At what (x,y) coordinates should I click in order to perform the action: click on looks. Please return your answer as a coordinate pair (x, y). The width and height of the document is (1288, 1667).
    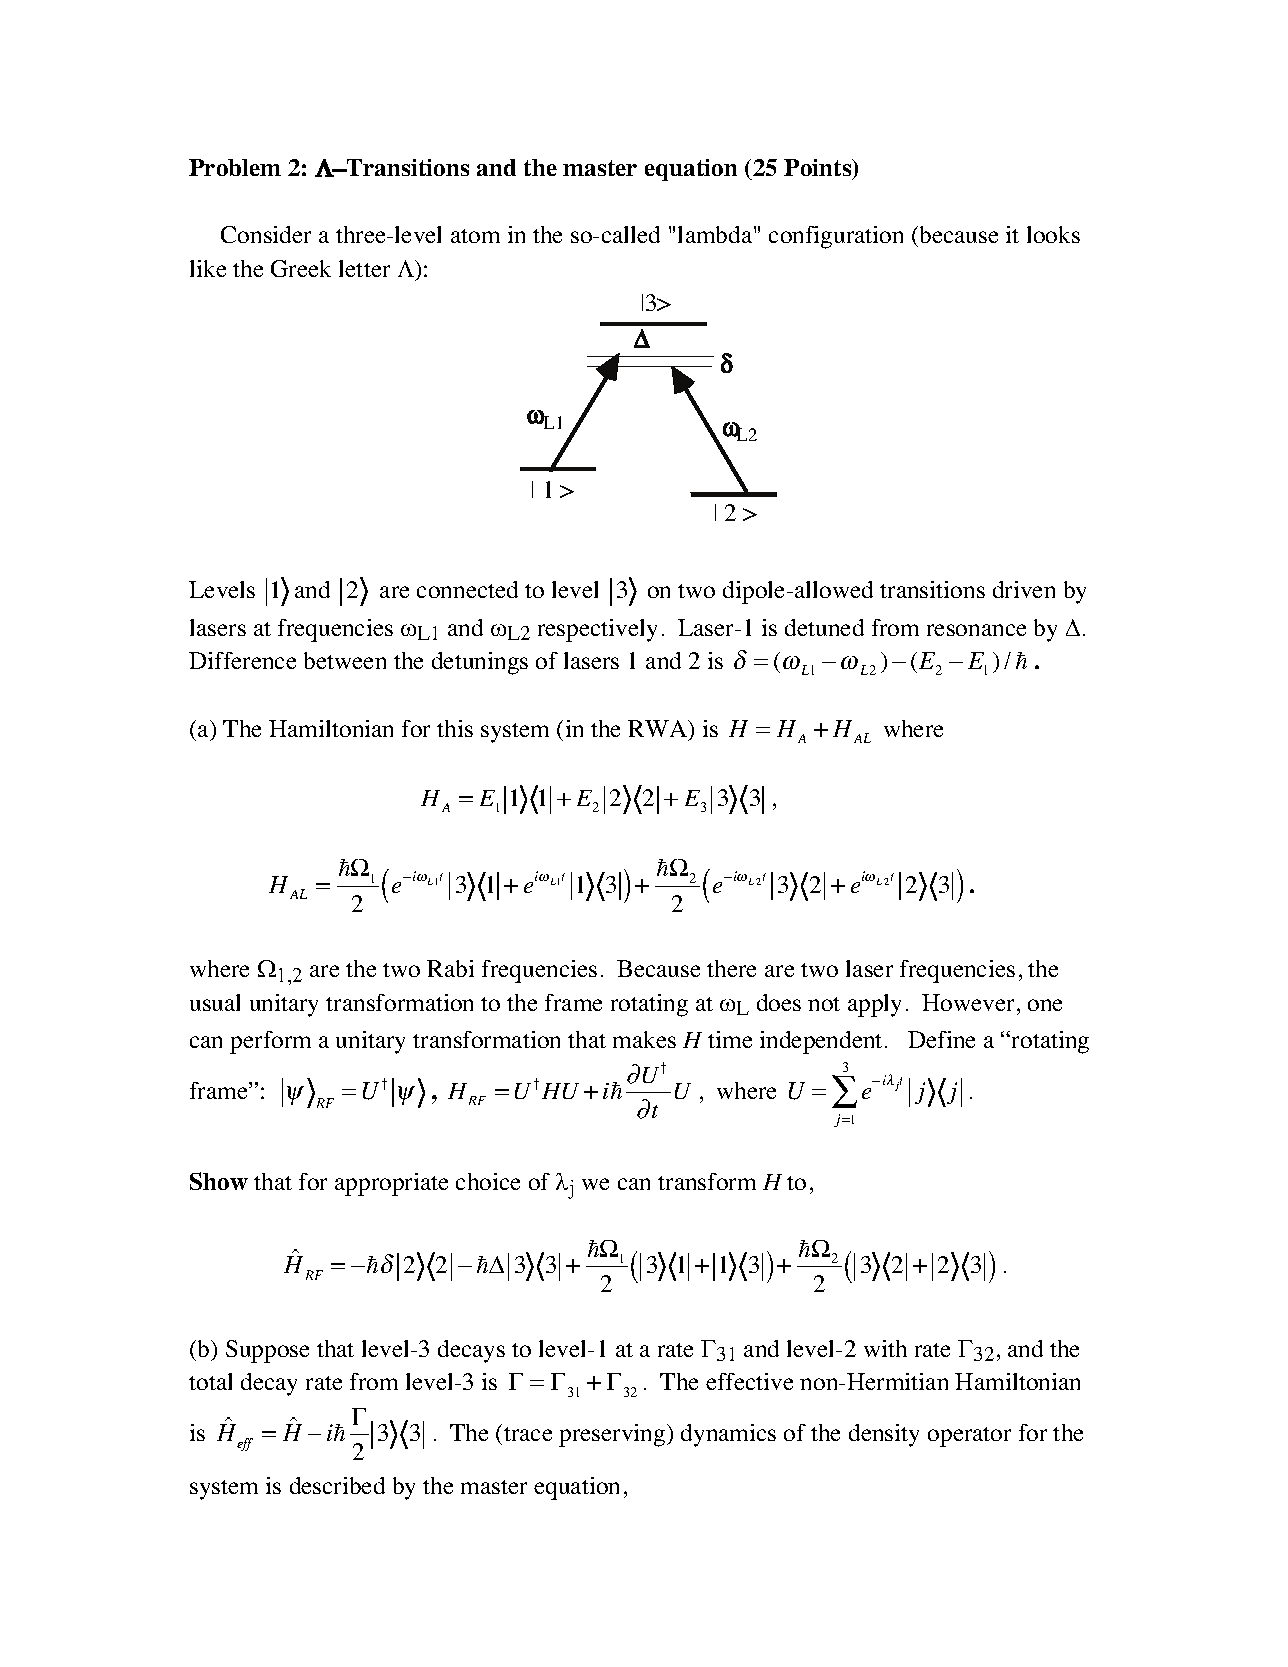
    Looking at the image, I should click on (1053, 234).
